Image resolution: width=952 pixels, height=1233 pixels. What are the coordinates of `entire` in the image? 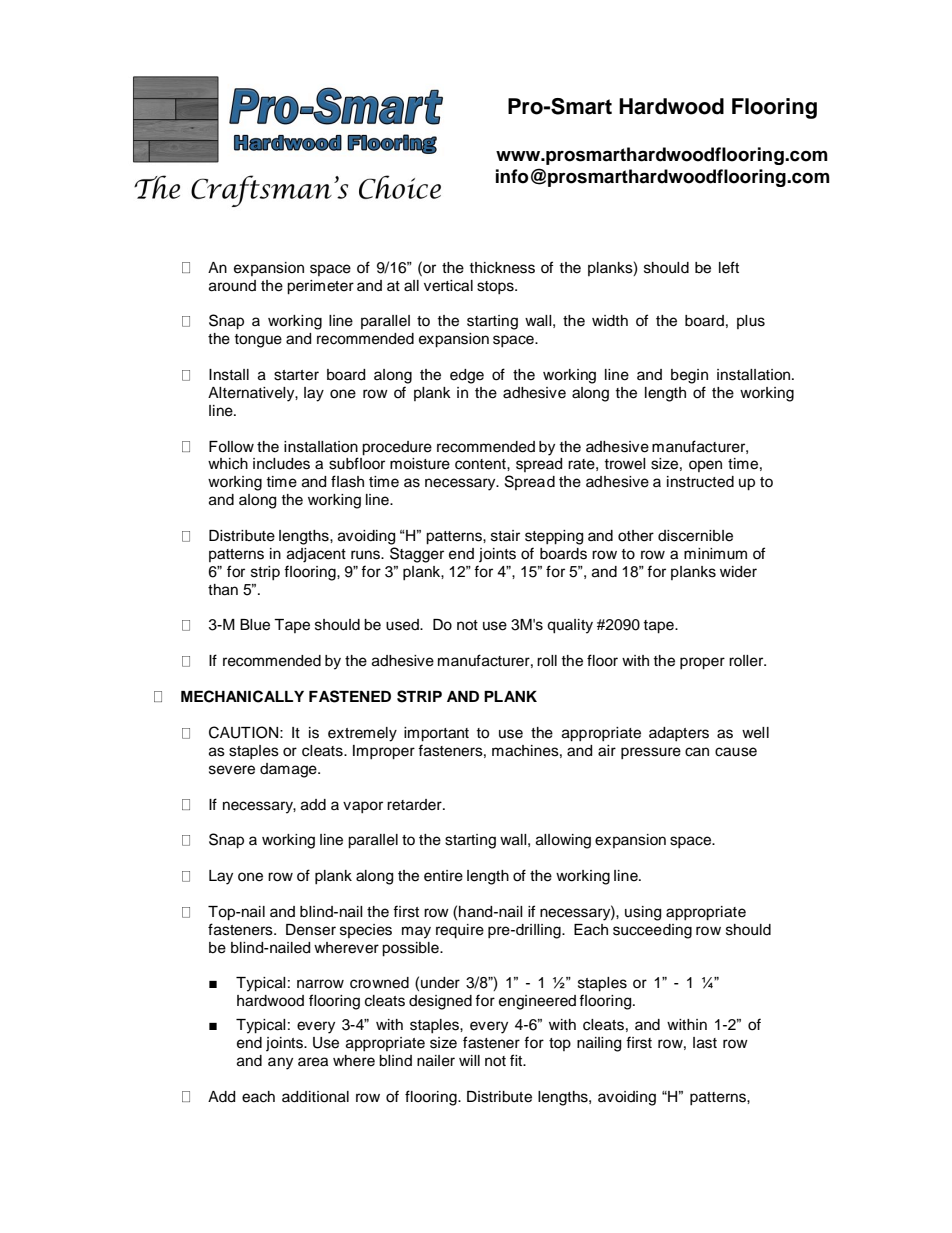 It's located at (443, 876).
